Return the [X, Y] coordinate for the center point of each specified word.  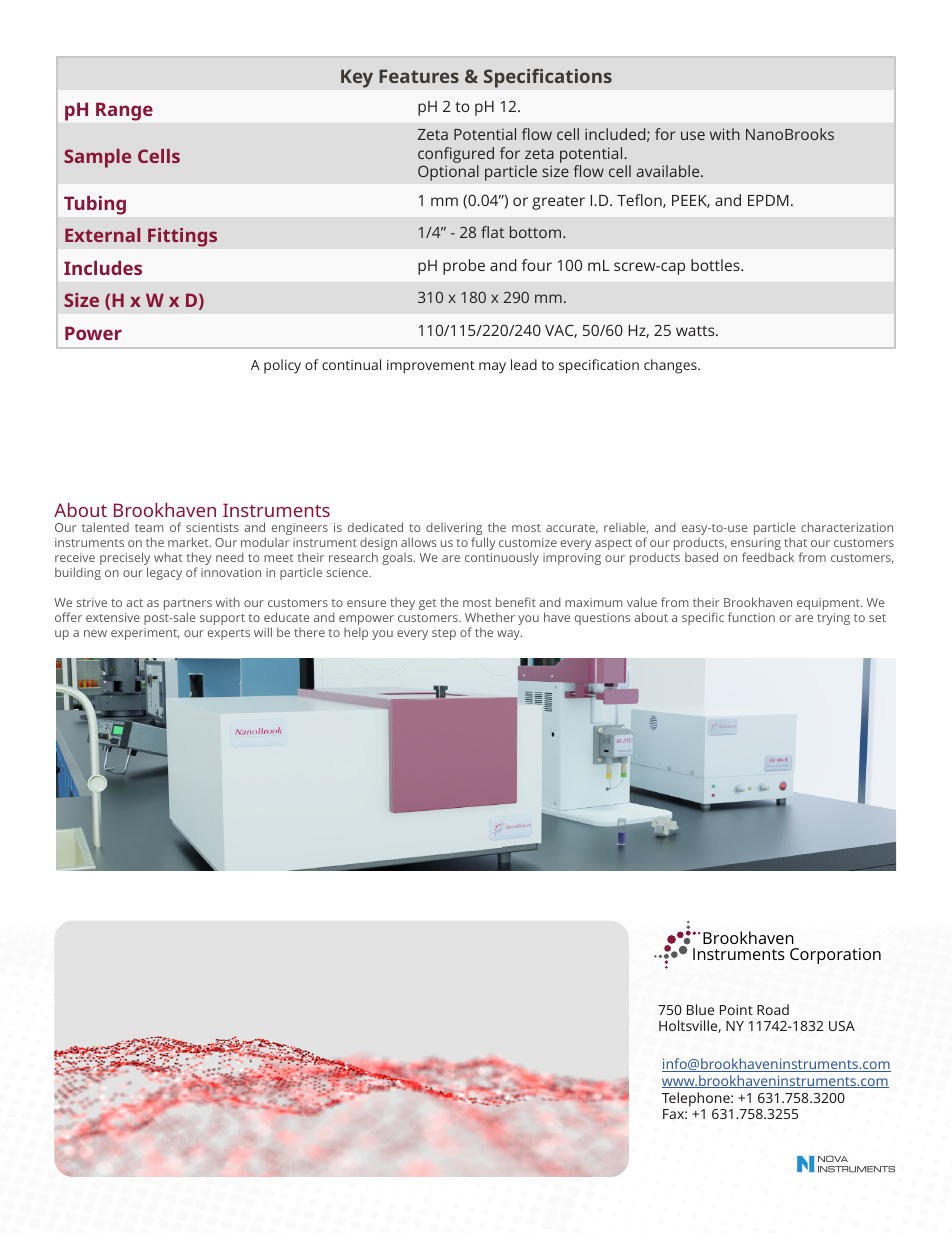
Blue [700, 1009]
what [168, 557]
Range [124, 112]
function [751, 617]
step [444, 634]
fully [483, 543]
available [669, 171]
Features [419, 76]
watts [696, 331]
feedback [768, 557]
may [492, 368]
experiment [145, 634]
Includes [103, 268]
